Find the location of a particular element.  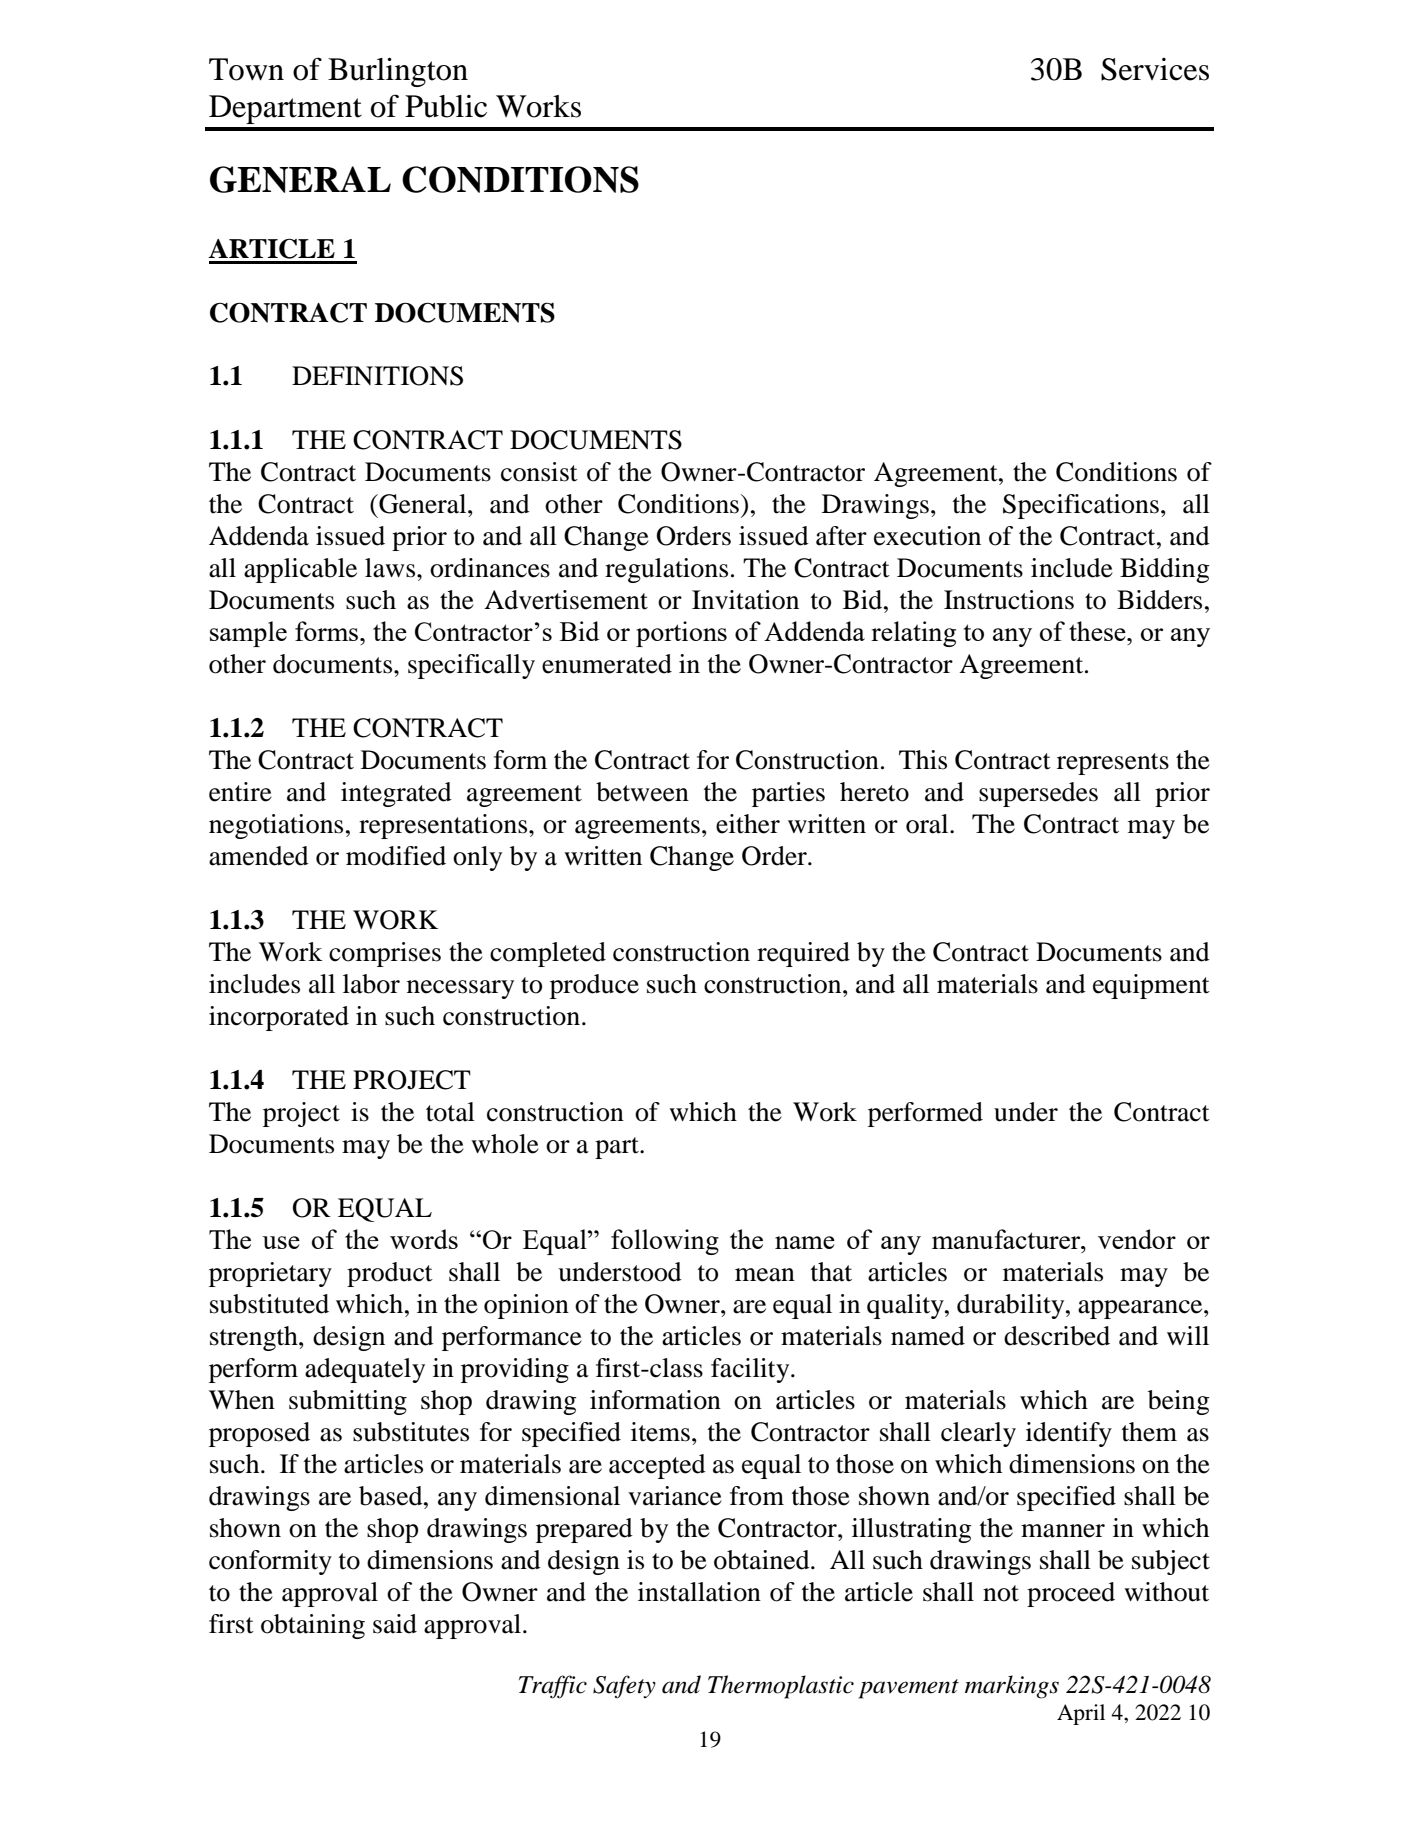

Thermoplastic is located at coordinates (781, 1687).
